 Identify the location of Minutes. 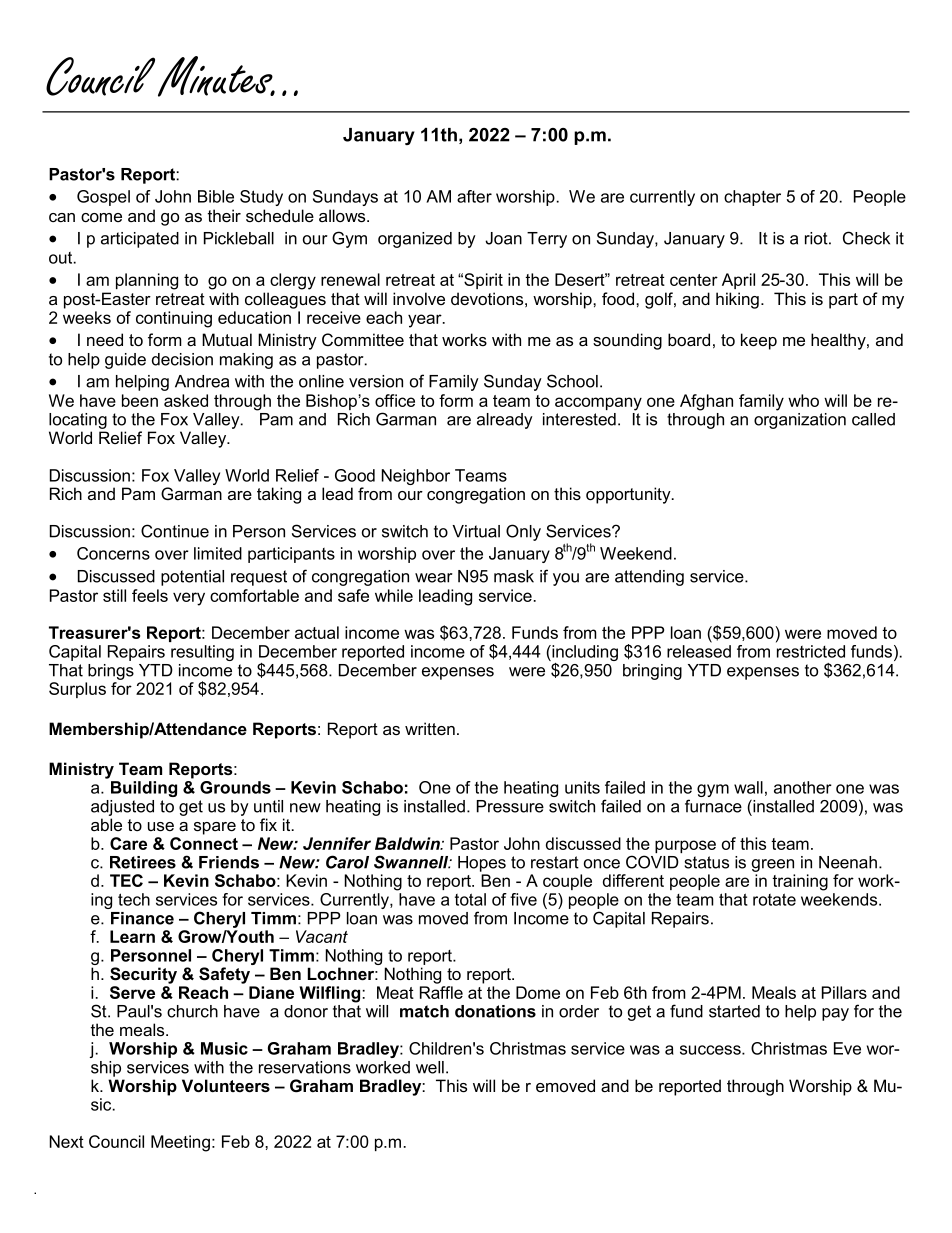
(216, 76).
